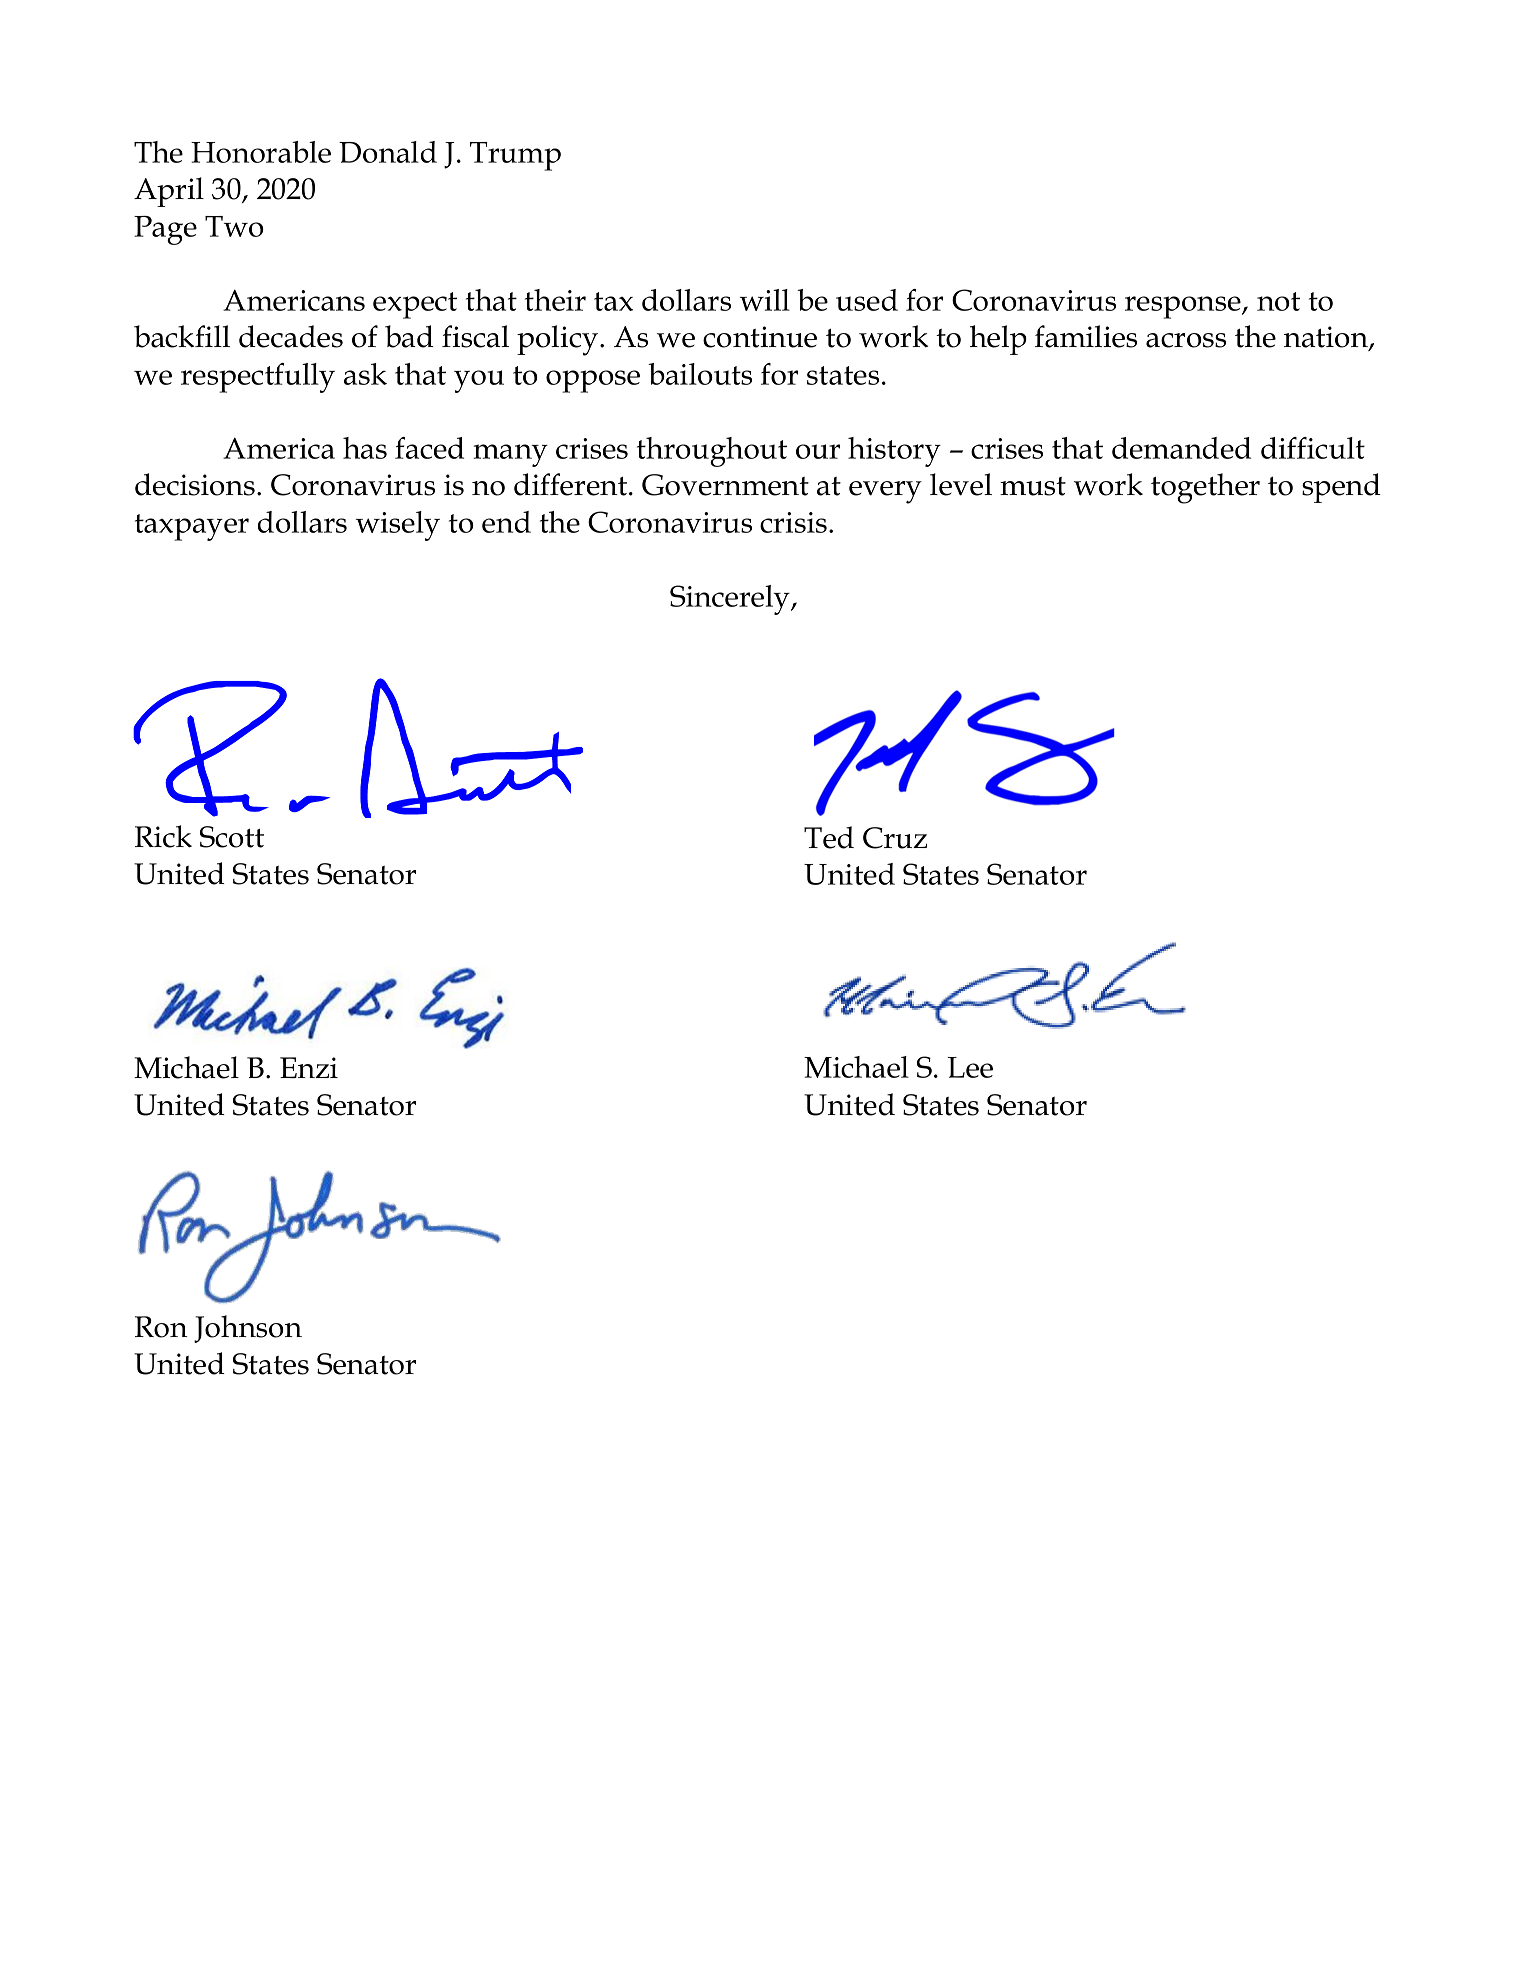 The image size is (1519, 1965). Describe the element at coordinates (895, 838) in the screenshot. I see `Cruz` at that location.
